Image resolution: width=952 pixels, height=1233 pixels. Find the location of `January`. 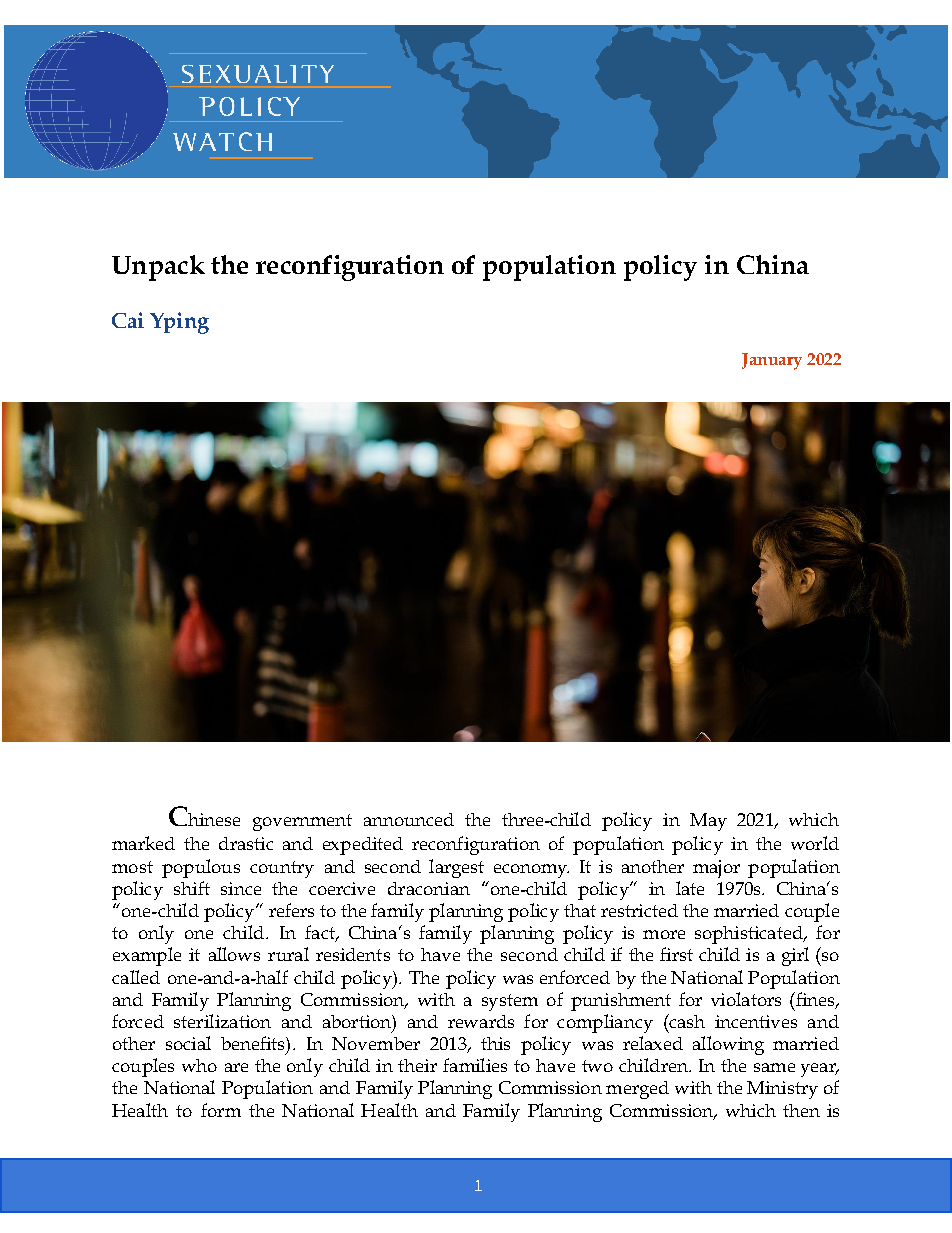

January is located at coordinates (772, 361).
